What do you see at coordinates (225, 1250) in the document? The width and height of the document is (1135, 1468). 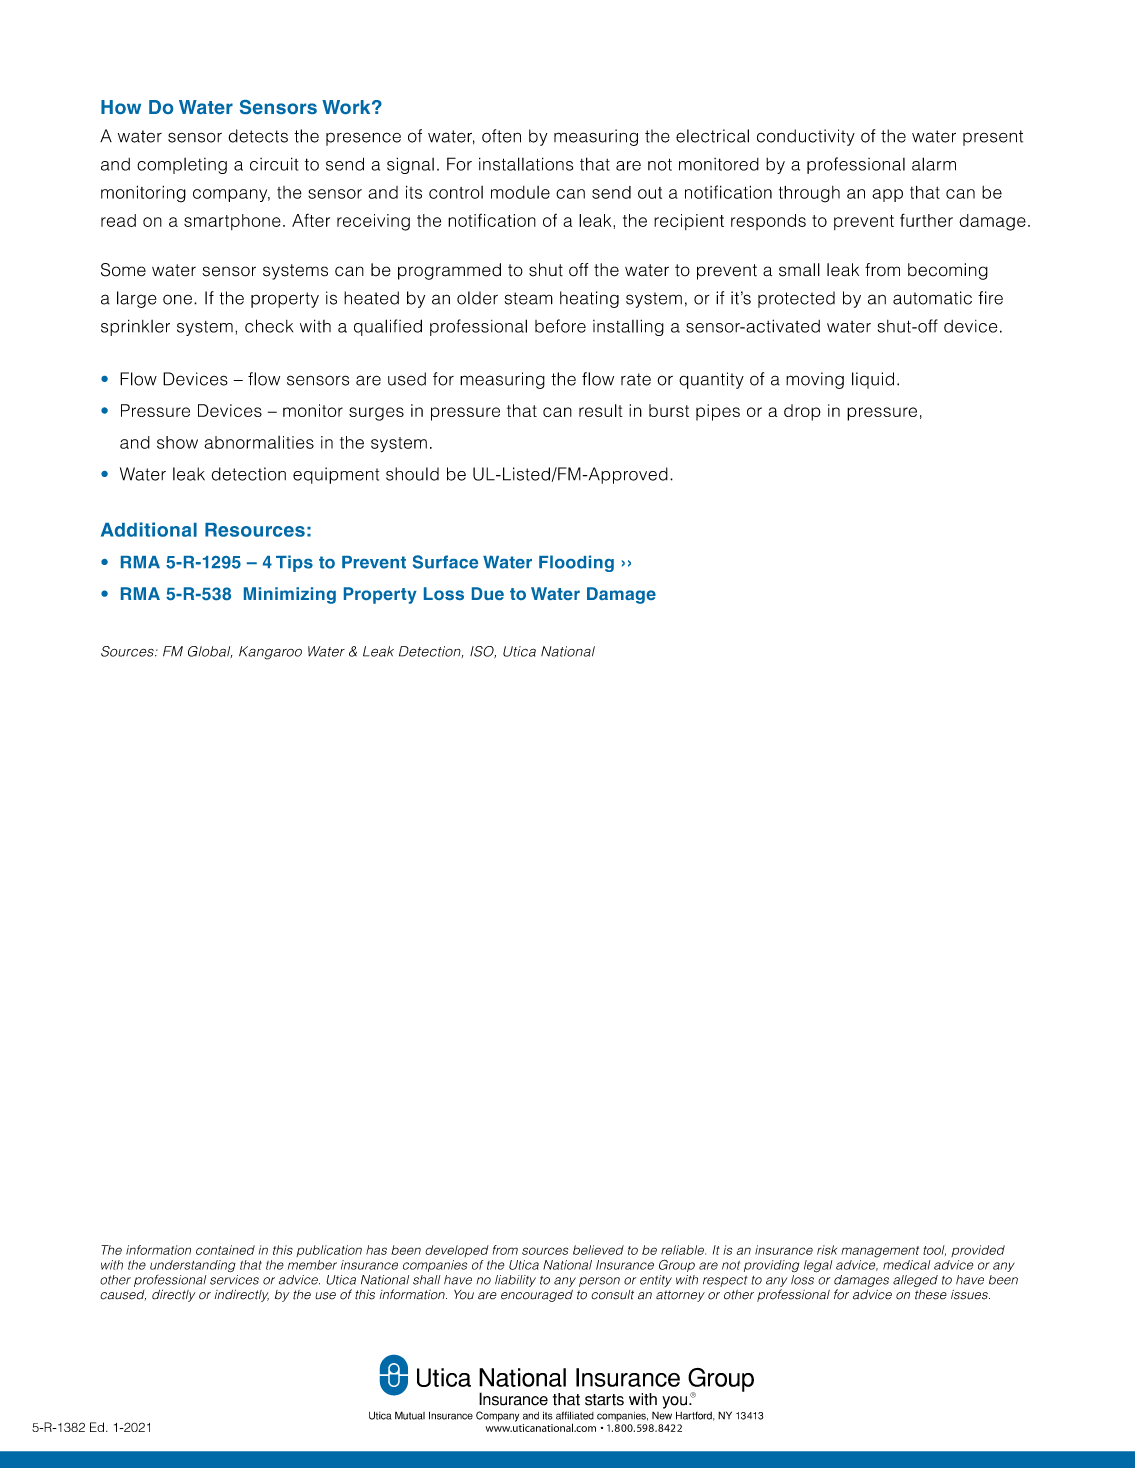 I see `contained` at bounding box center [225, 1250].
